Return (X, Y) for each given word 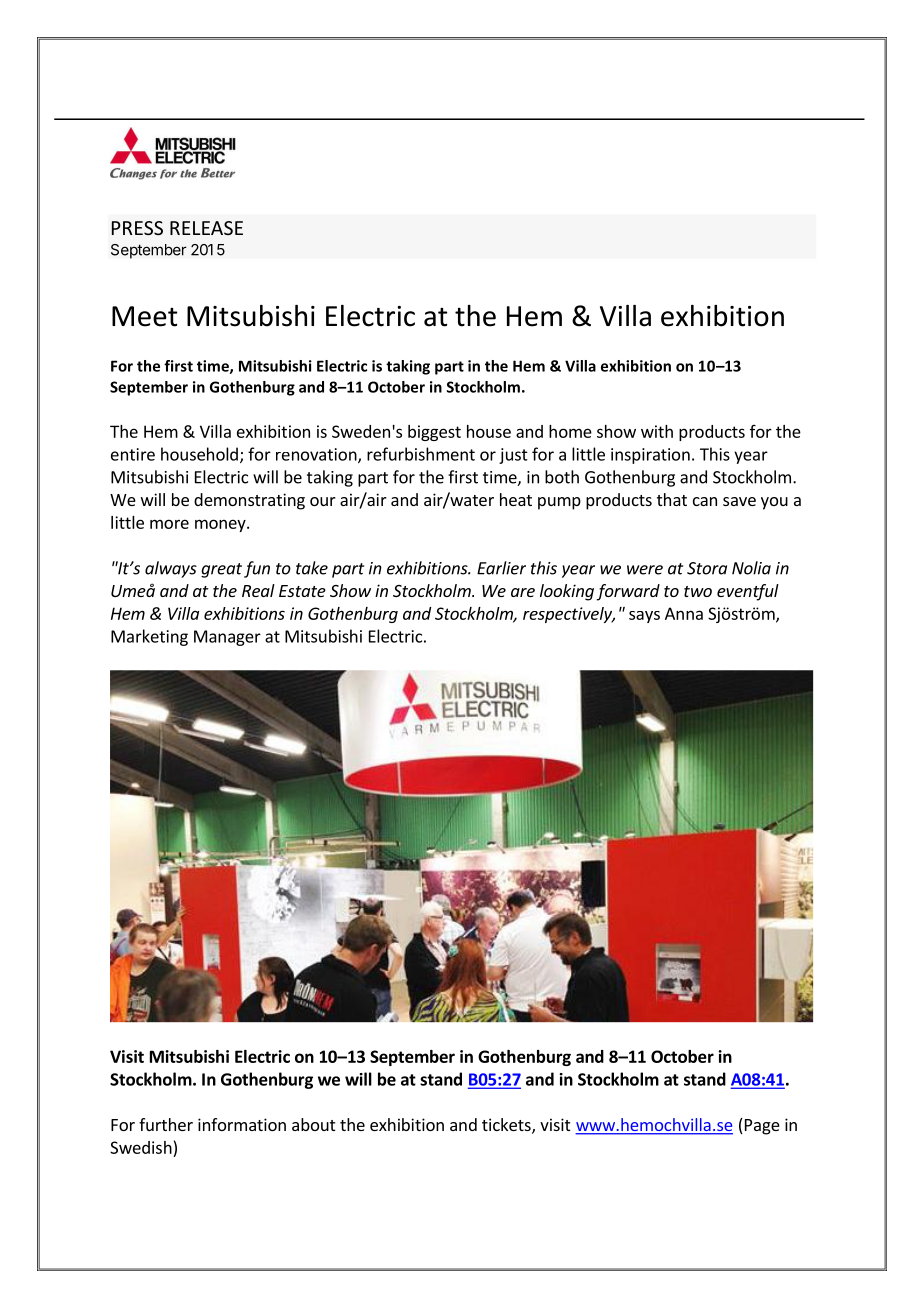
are (523, 592)
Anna (684, 613)
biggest (434, 433)
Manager (227, 638)
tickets (507, 1126)
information (242, 1124)
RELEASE (206, 228)
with (657, 431)
